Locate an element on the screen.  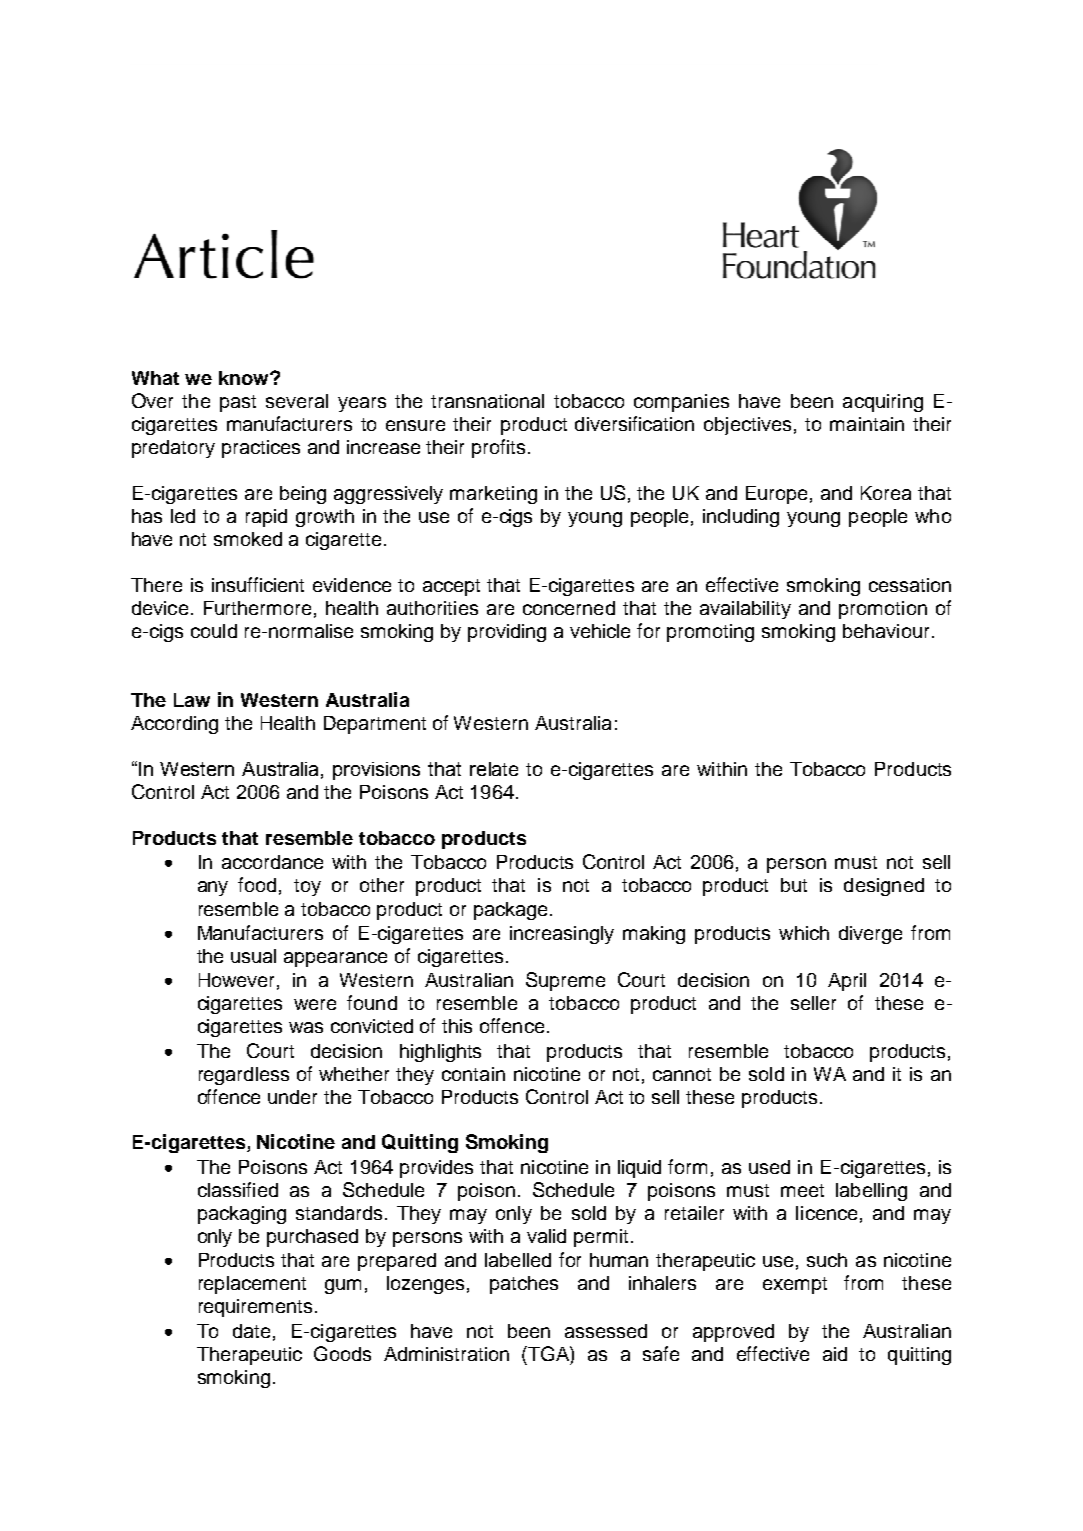
past is located at coordinates (238, 403).
